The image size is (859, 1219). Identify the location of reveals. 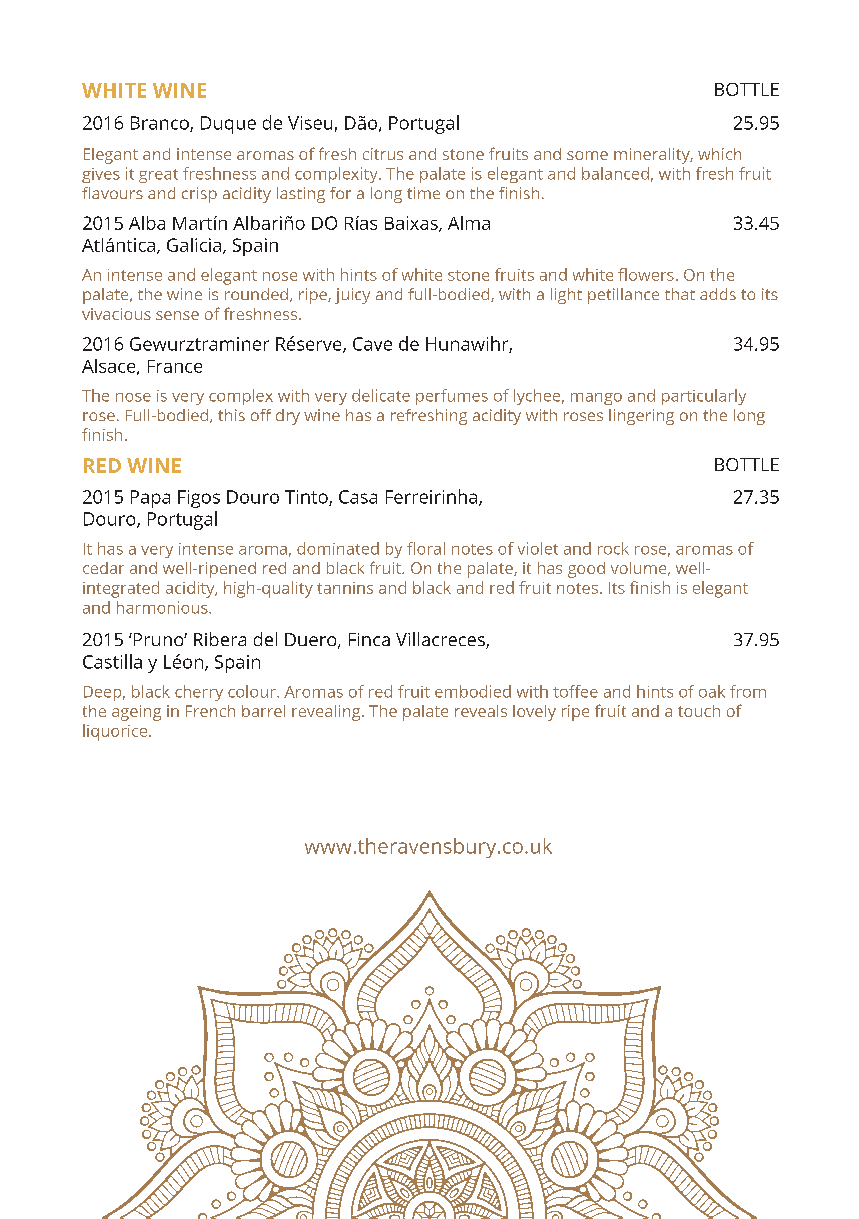
(481, 711).
